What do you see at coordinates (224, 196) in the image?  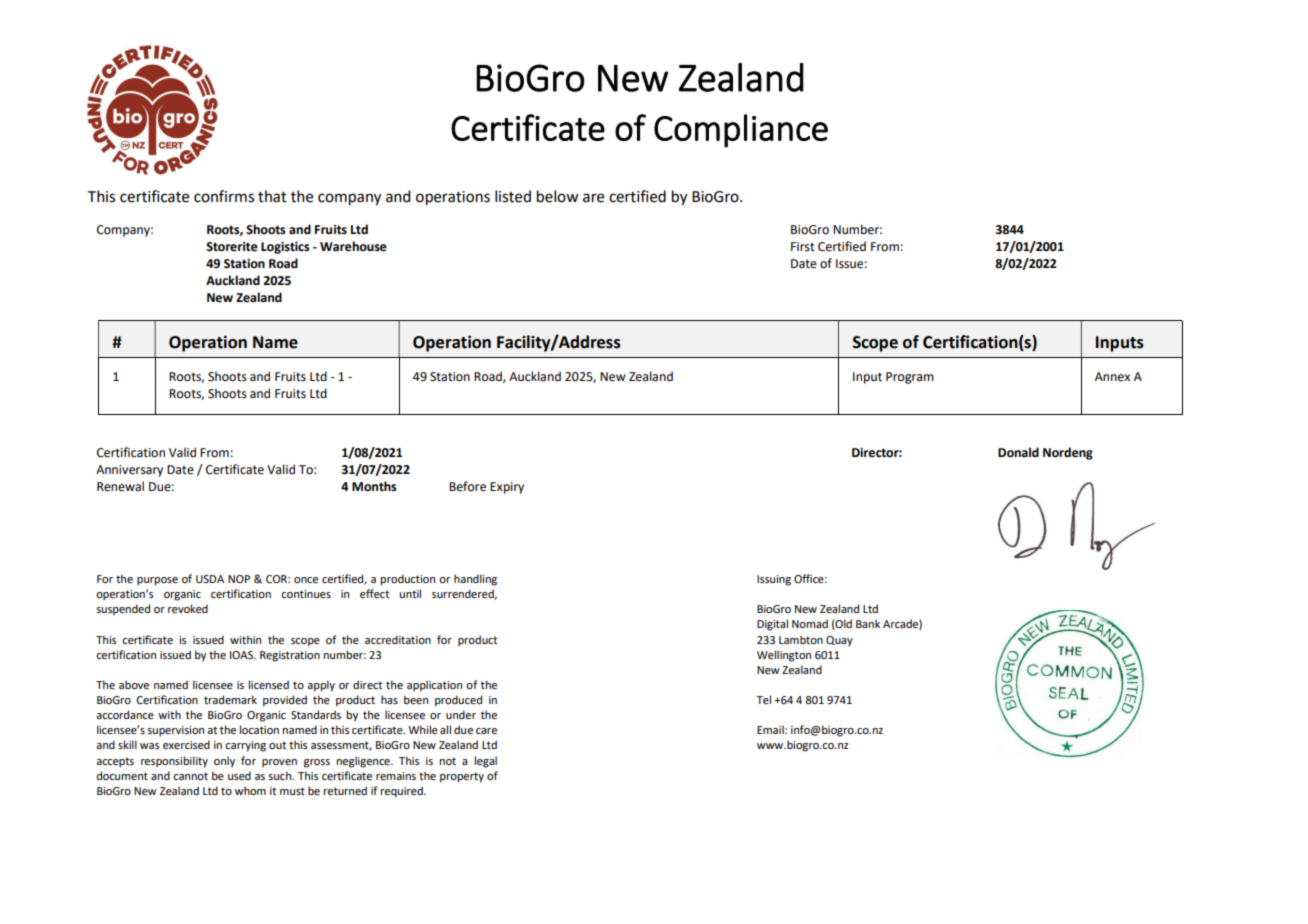 I see `confirms` at bounding box center [224, 196].
